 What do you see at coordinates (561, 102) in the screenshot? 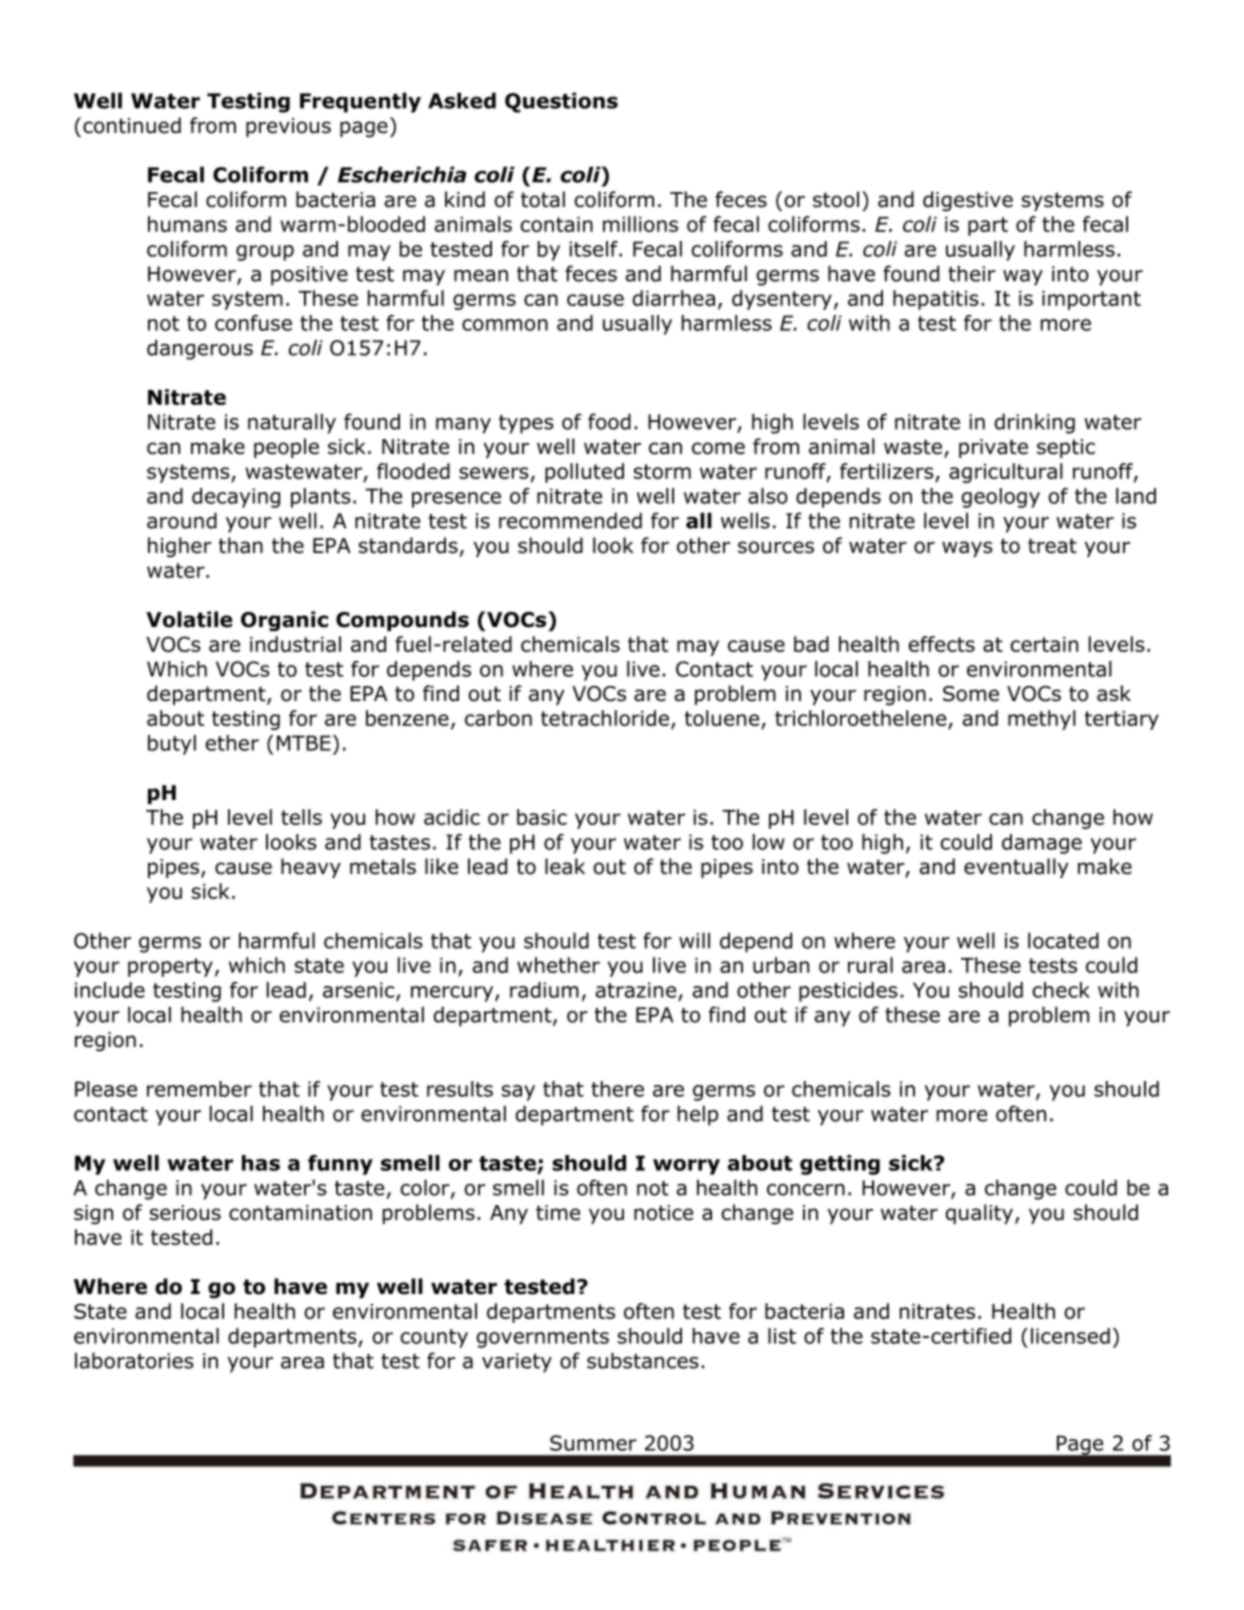
I see `Questions` at bounding box center [561, 102].
